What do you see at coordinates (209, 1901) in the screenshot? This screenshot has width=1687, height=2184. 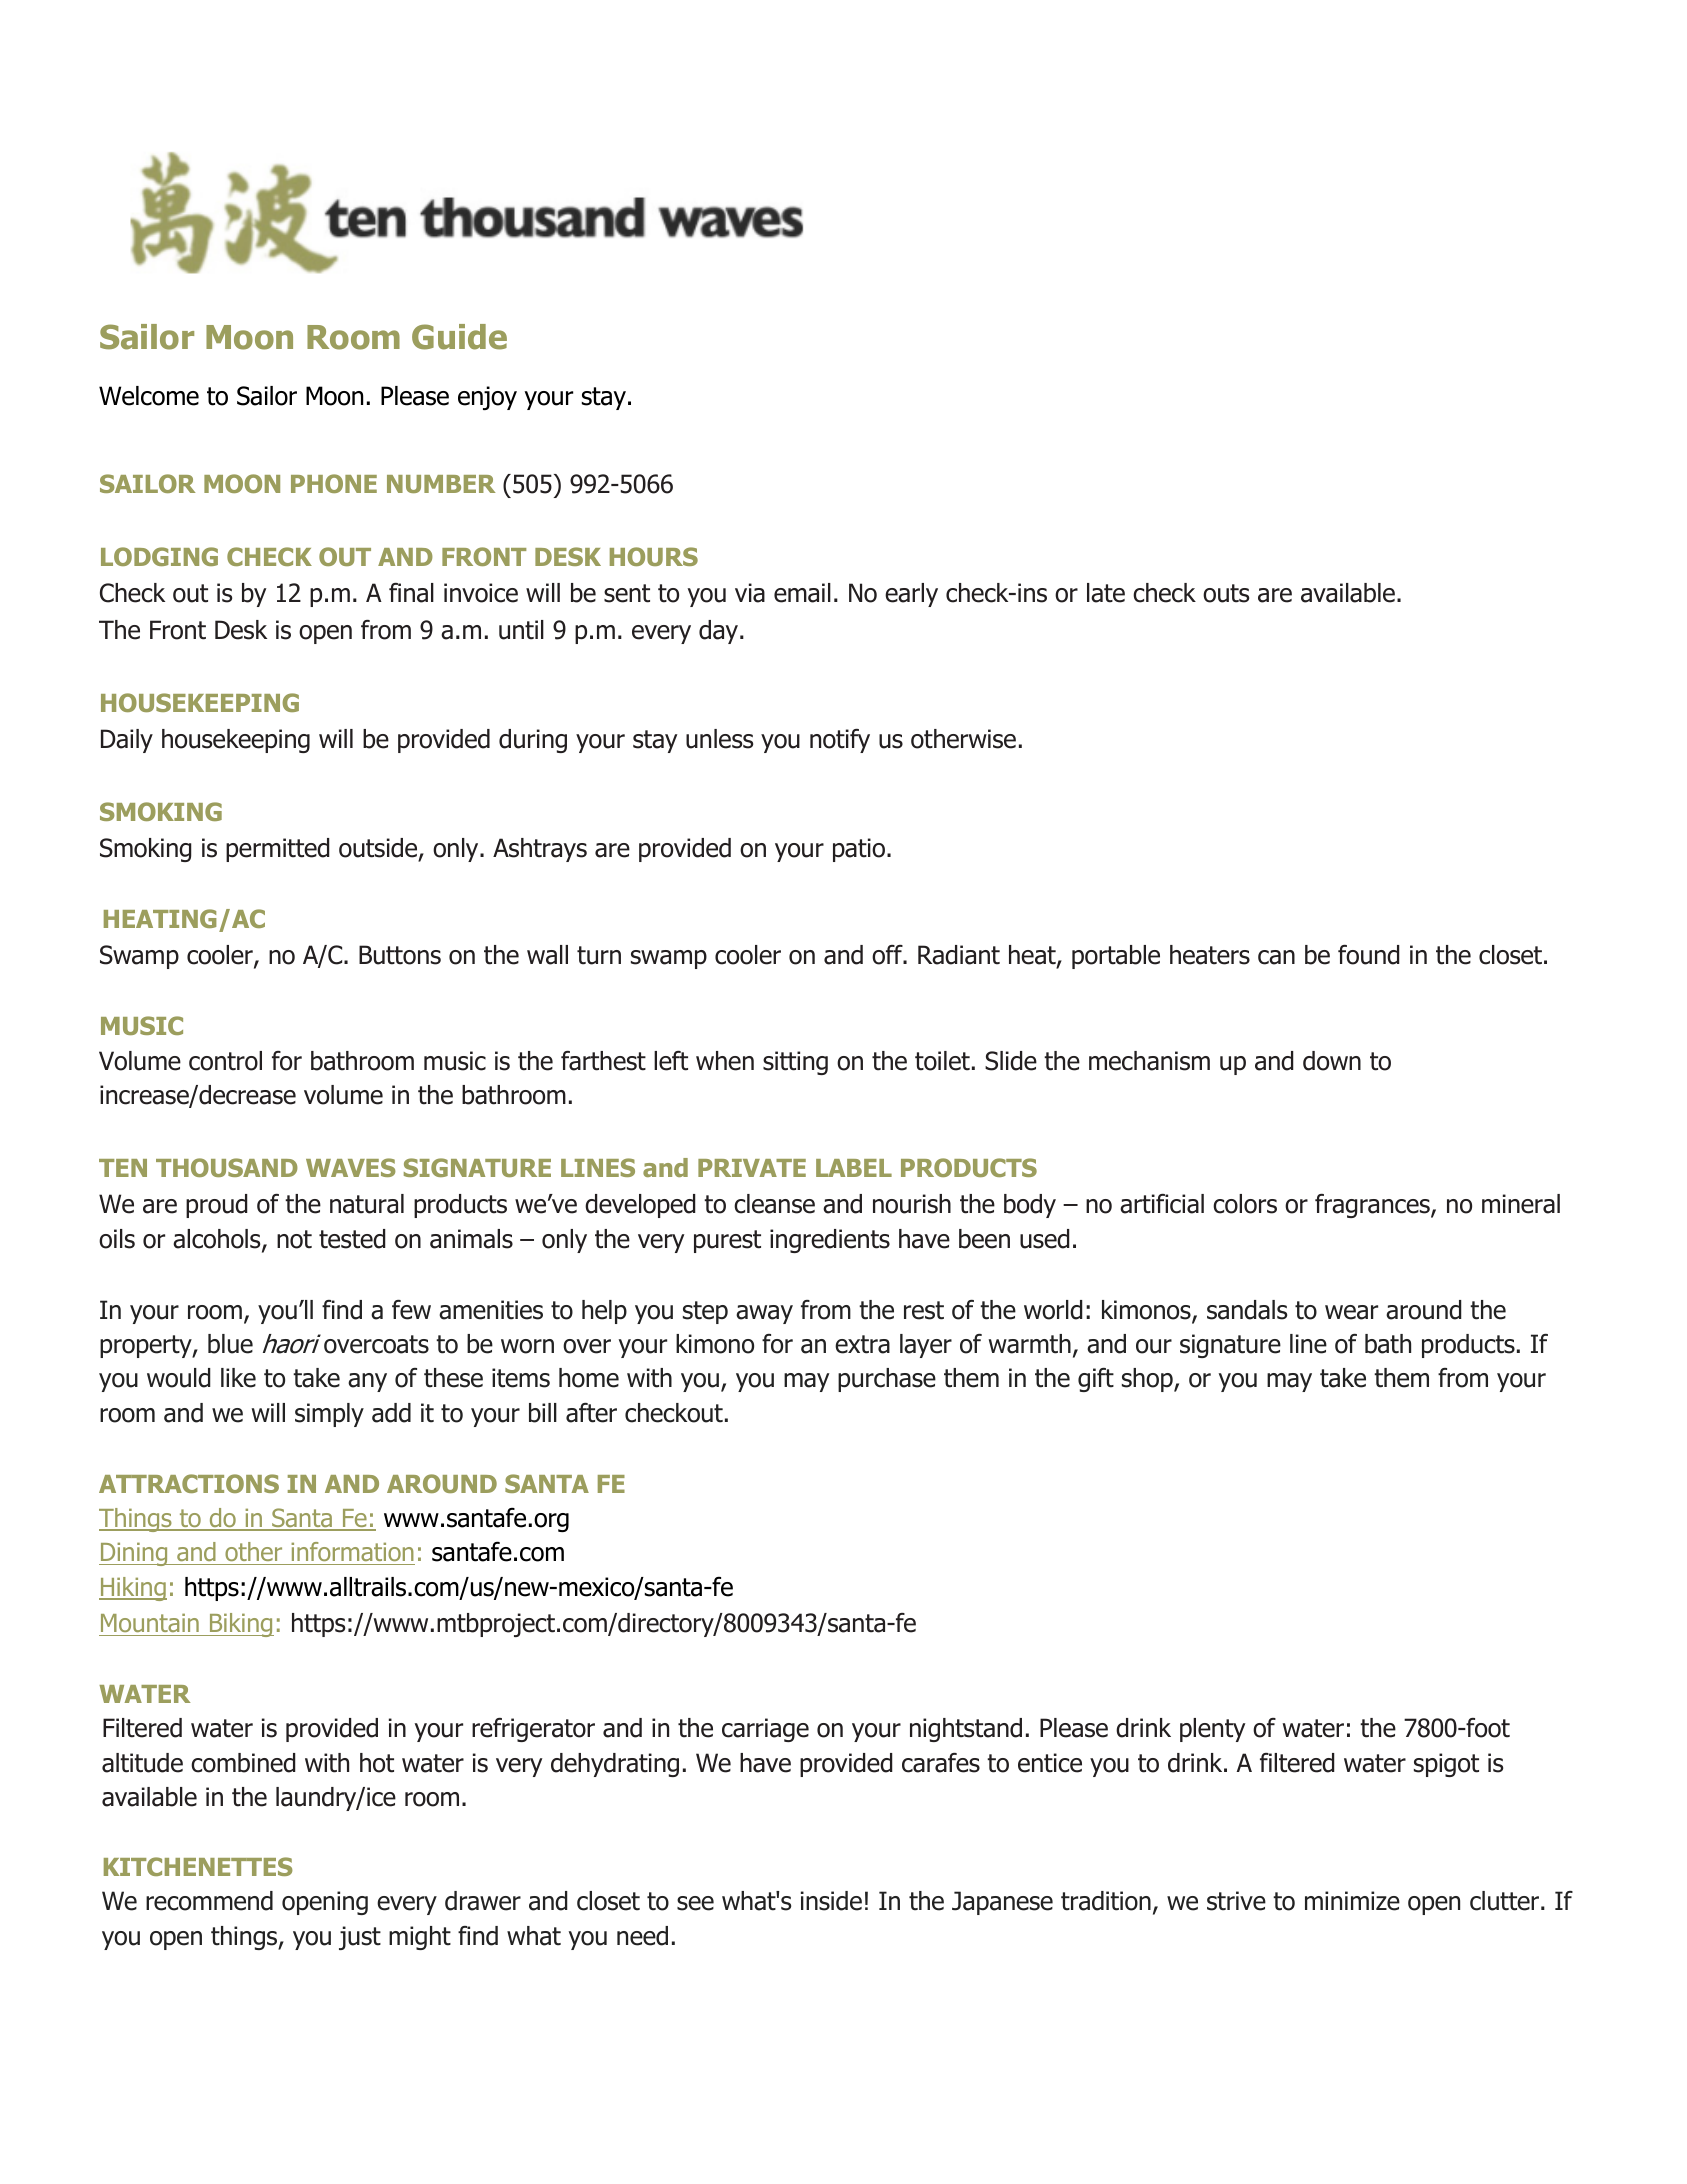 I see `recommend` at bounding box center [209, 1901].
